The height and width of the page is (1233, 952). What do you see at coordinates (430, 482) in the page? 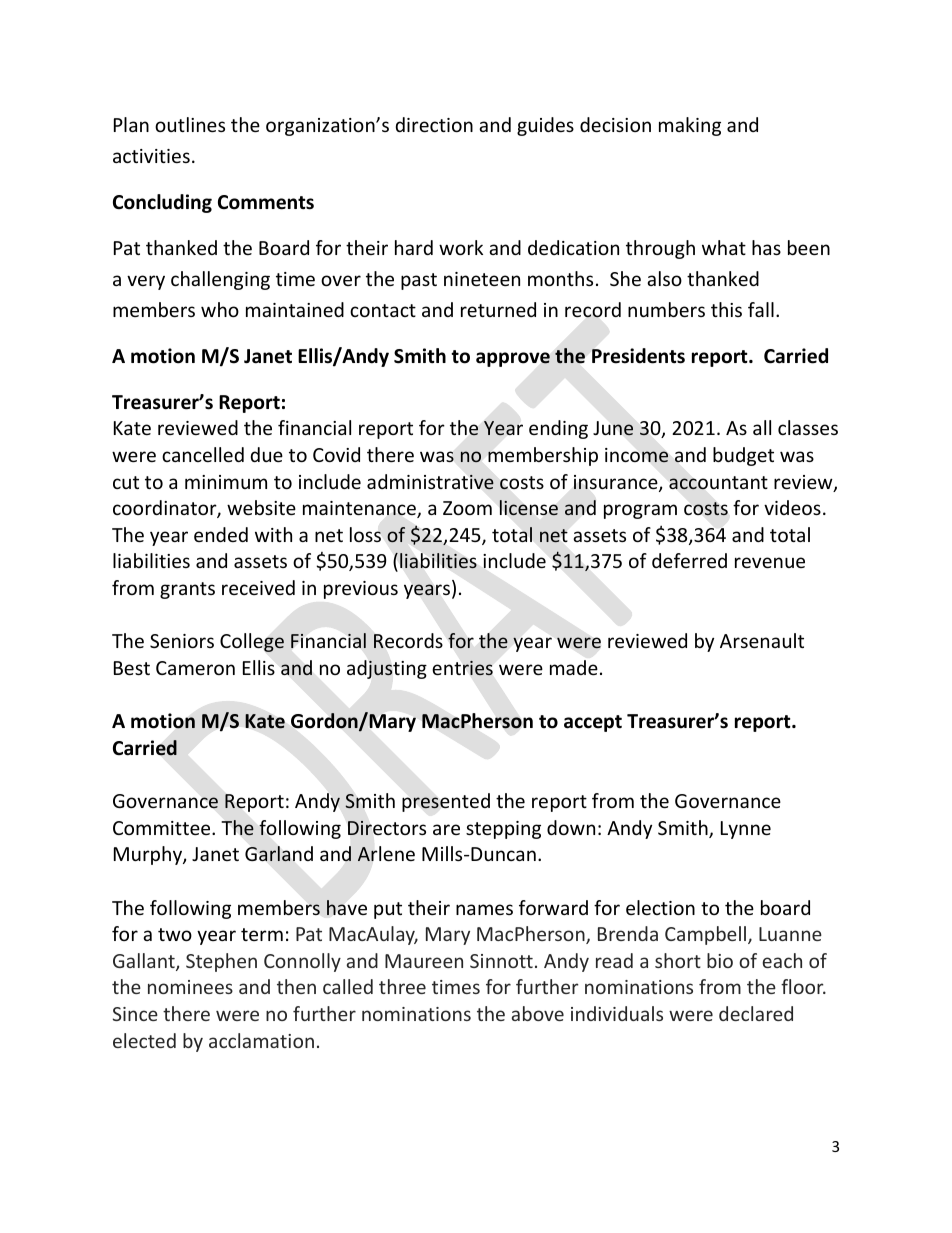
I see `administrative` at bounding box center [430, 482].
